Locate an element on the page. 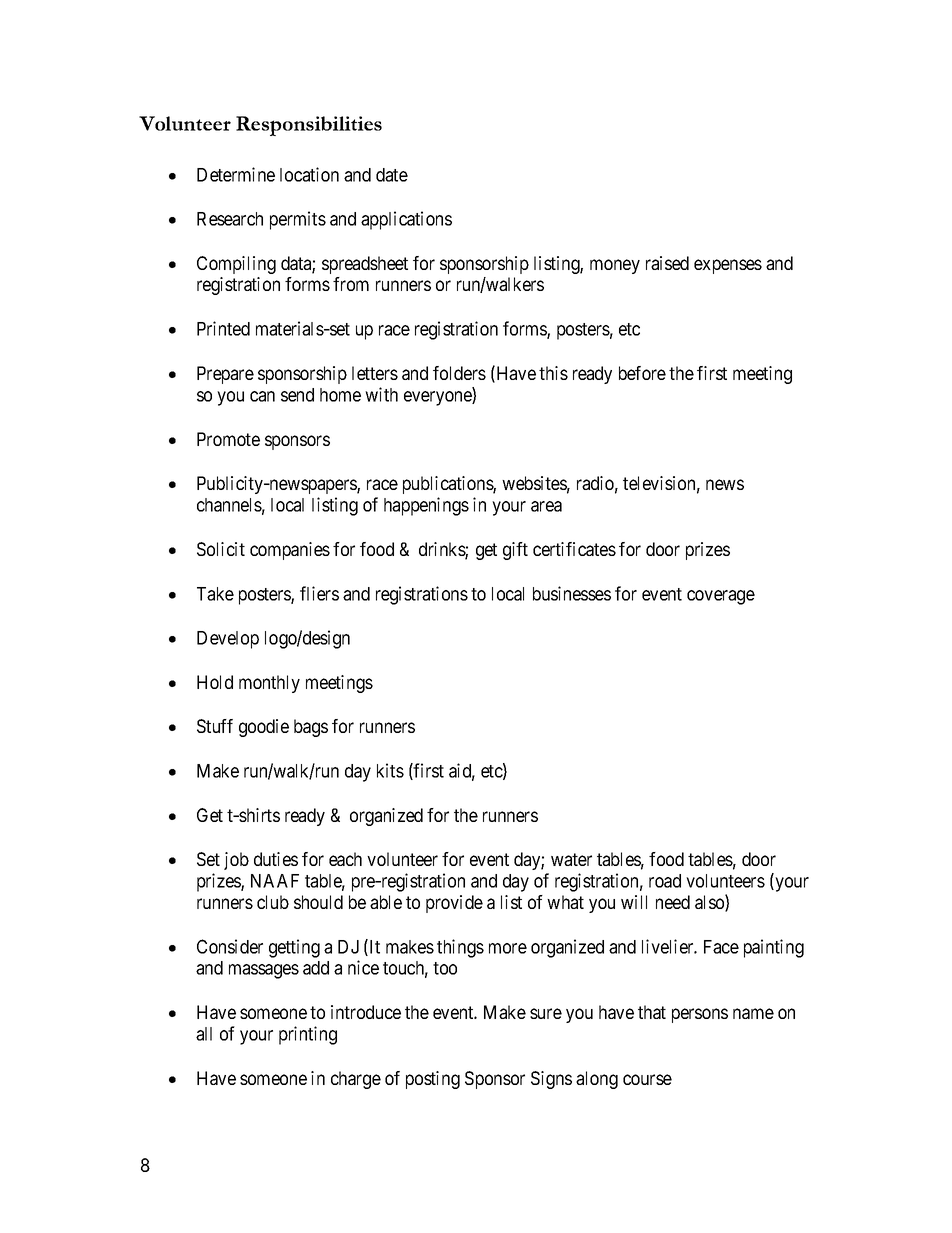  printing is located at coordinates (308, 1035).
